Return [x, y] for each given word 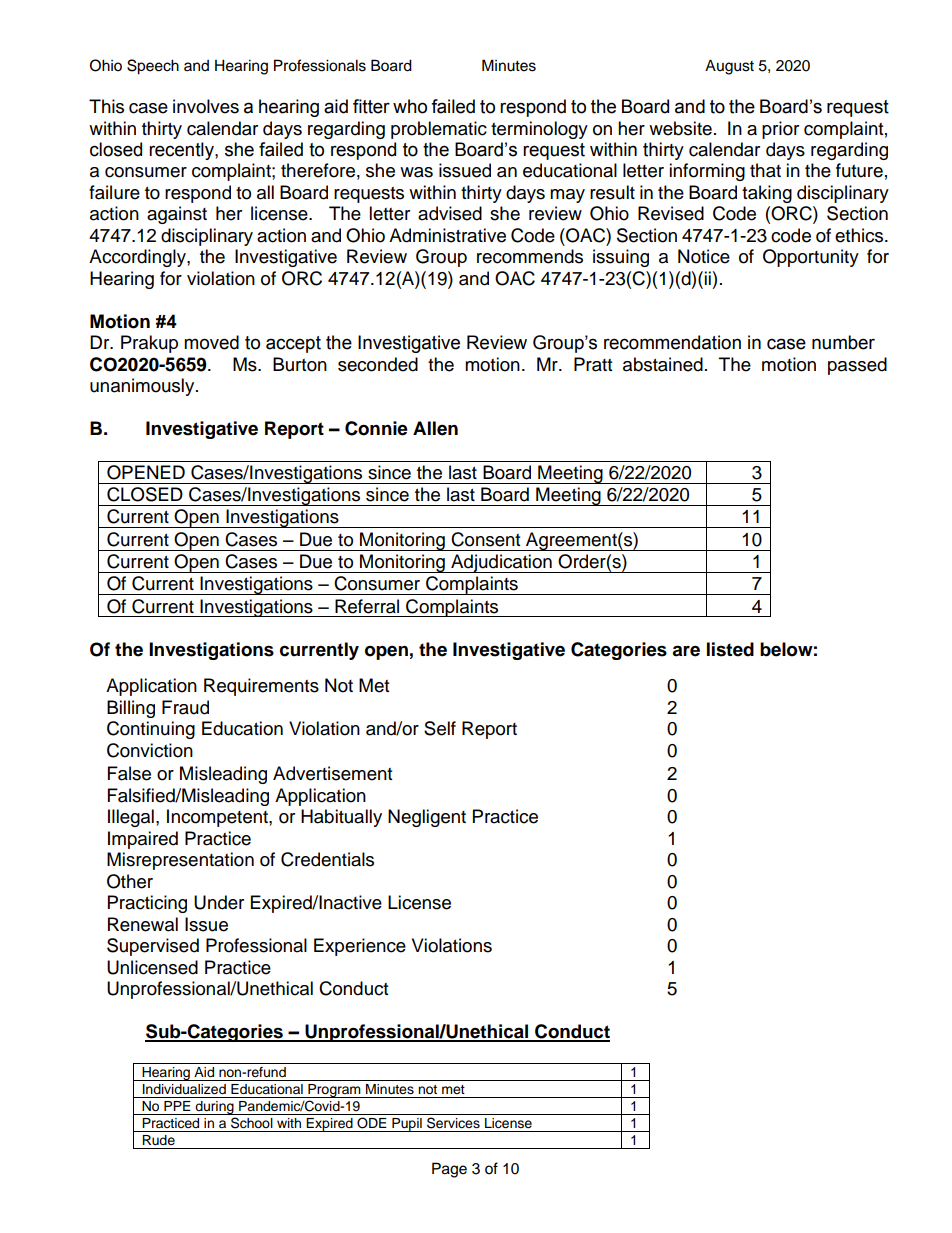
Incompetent [218, 818]
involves [206, 106]
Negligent [427, 818]
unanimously [143, 387]
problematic [439, 130]
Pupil [407, 1125]
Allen [435, 428]
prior [780, 130]
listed [730, 649]
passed [857, 366]
